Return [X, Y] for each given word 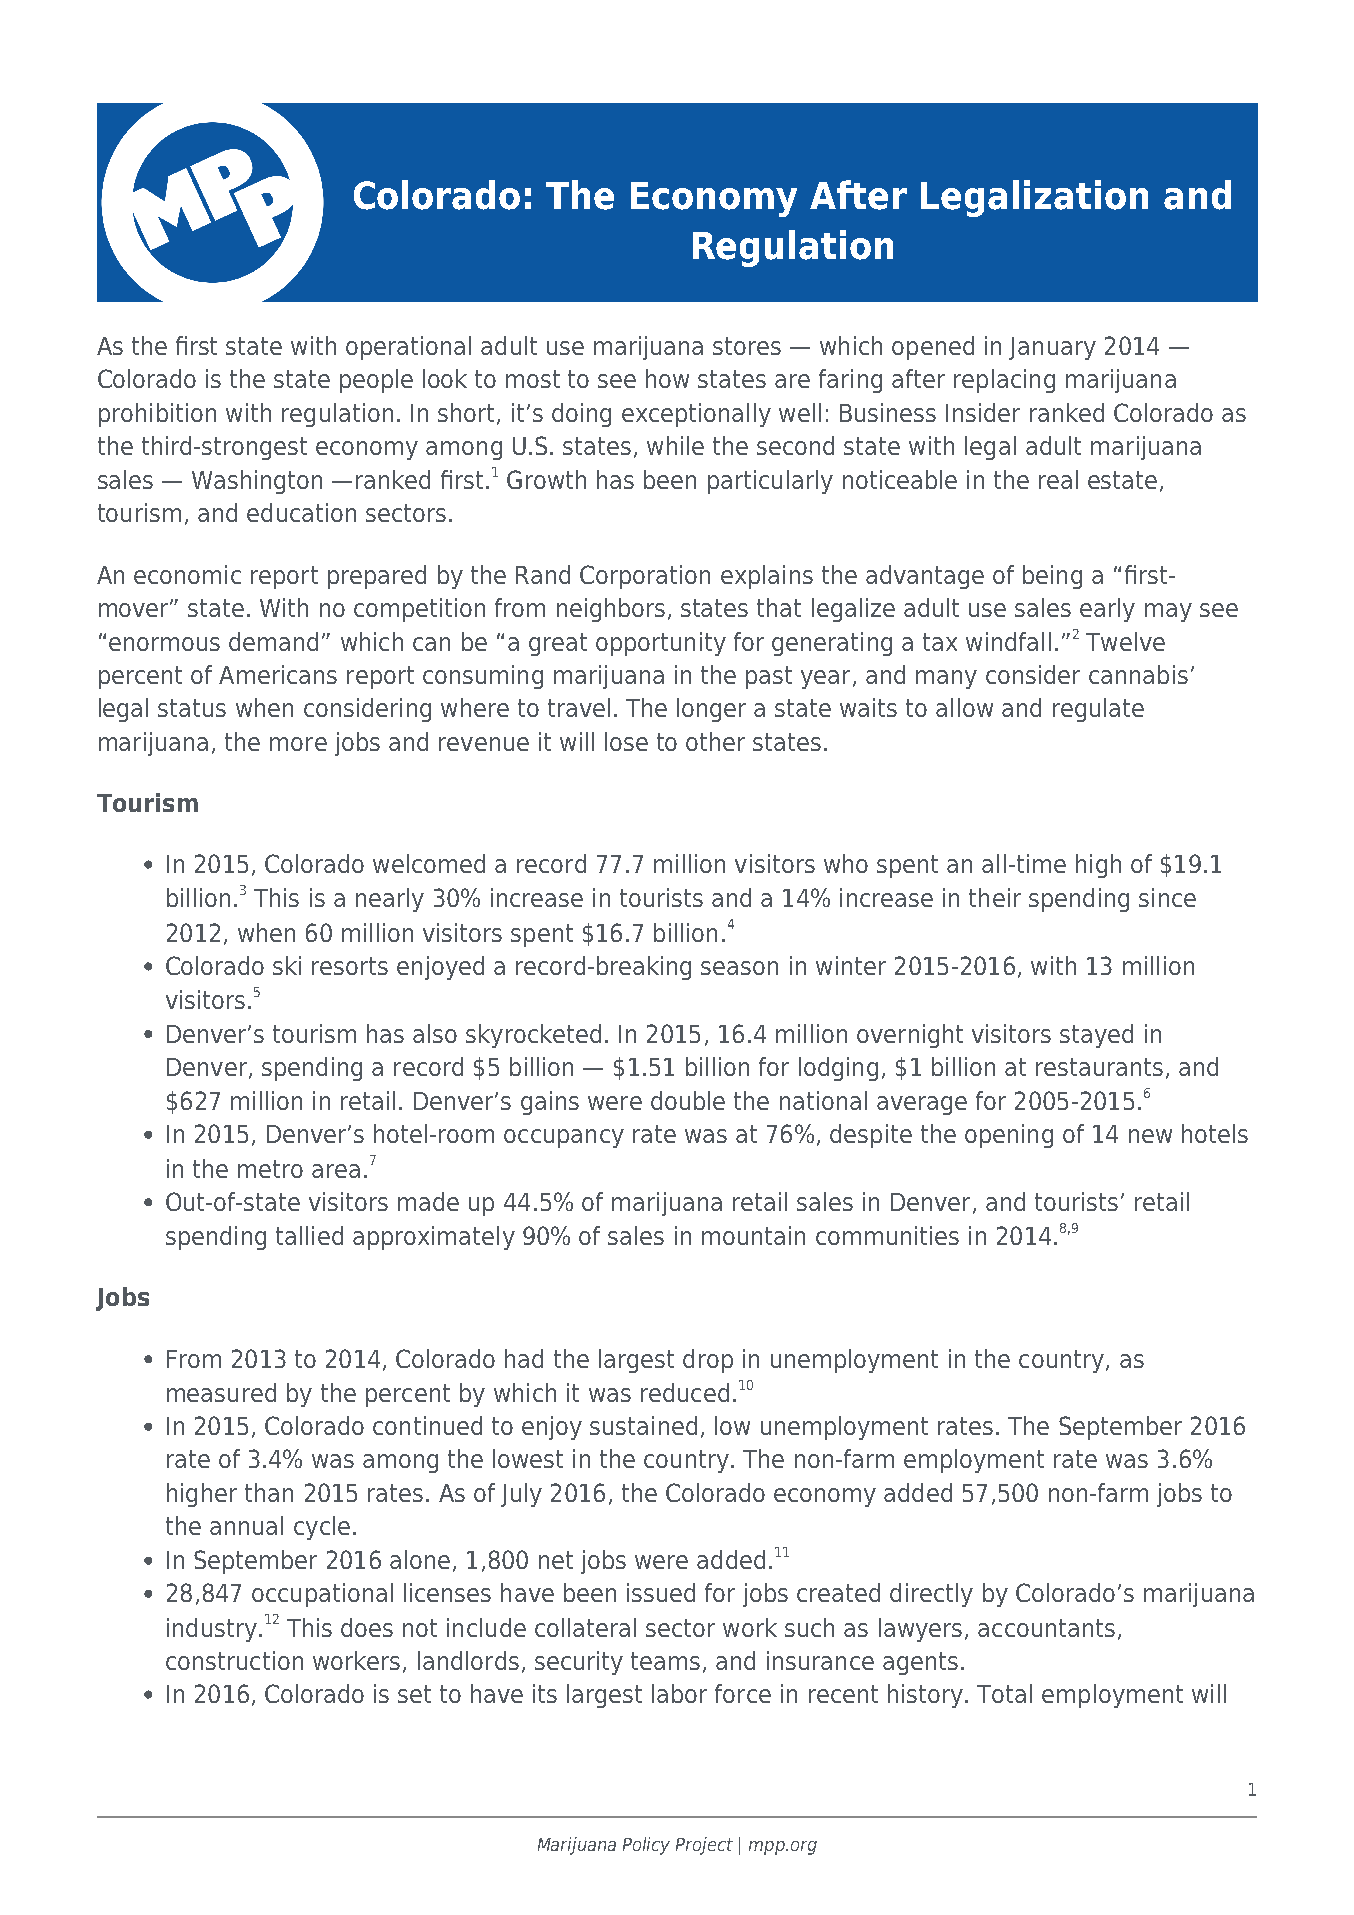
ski [287, 965]
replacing [1004, 381]
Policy [646, 1846]
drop [708, 1361]
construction [234, 1660]
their [995, 897]
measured [221, 1392]
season [739, 968]
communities [887, 1235]
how [667, 378]
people [376, 381]
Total [1004, 1693]
